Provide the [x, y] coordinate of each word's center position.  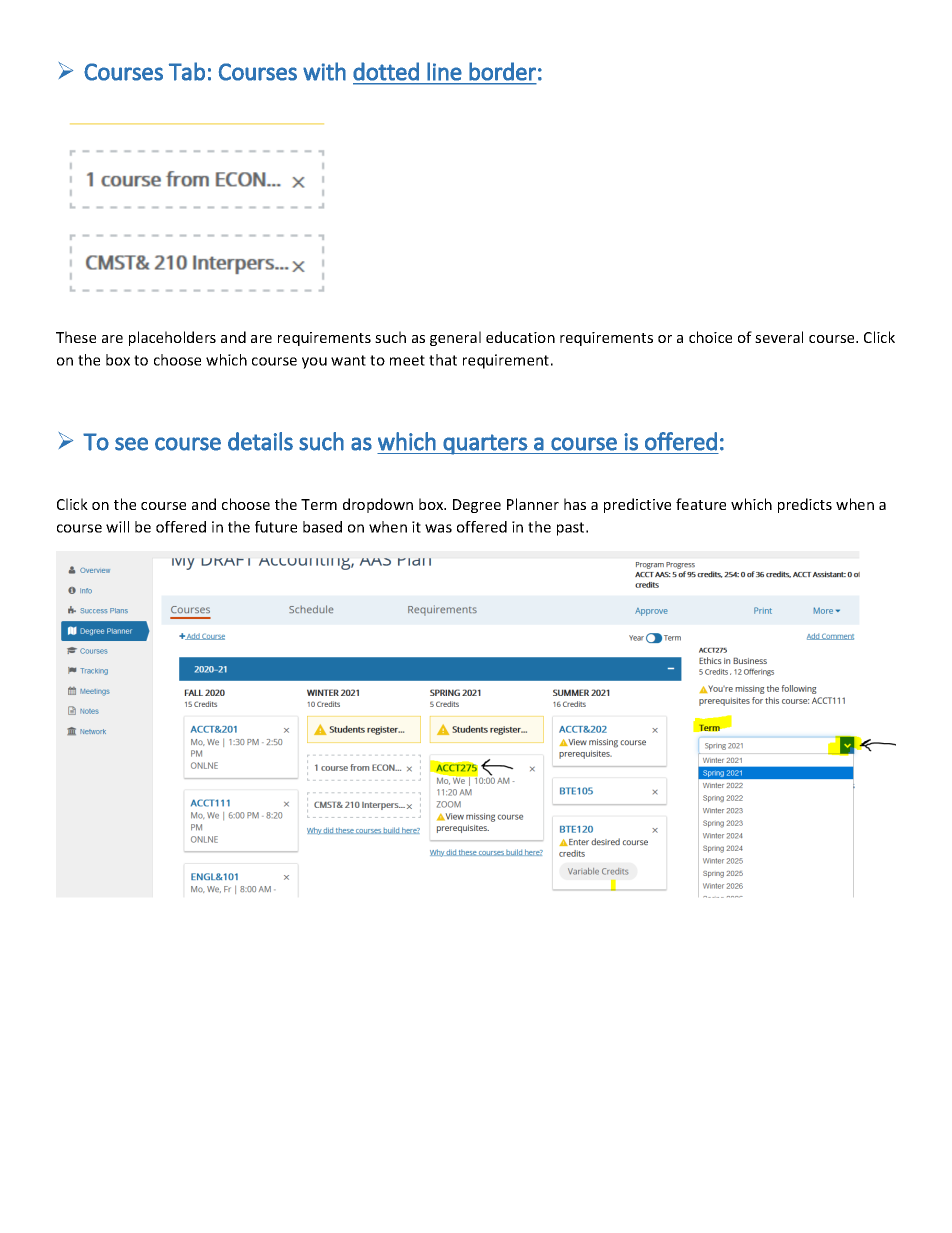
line [444, 71]
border [502, 71]
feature [701, 504]
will [117, 527]
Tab [187, 71]
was [438, 528]
